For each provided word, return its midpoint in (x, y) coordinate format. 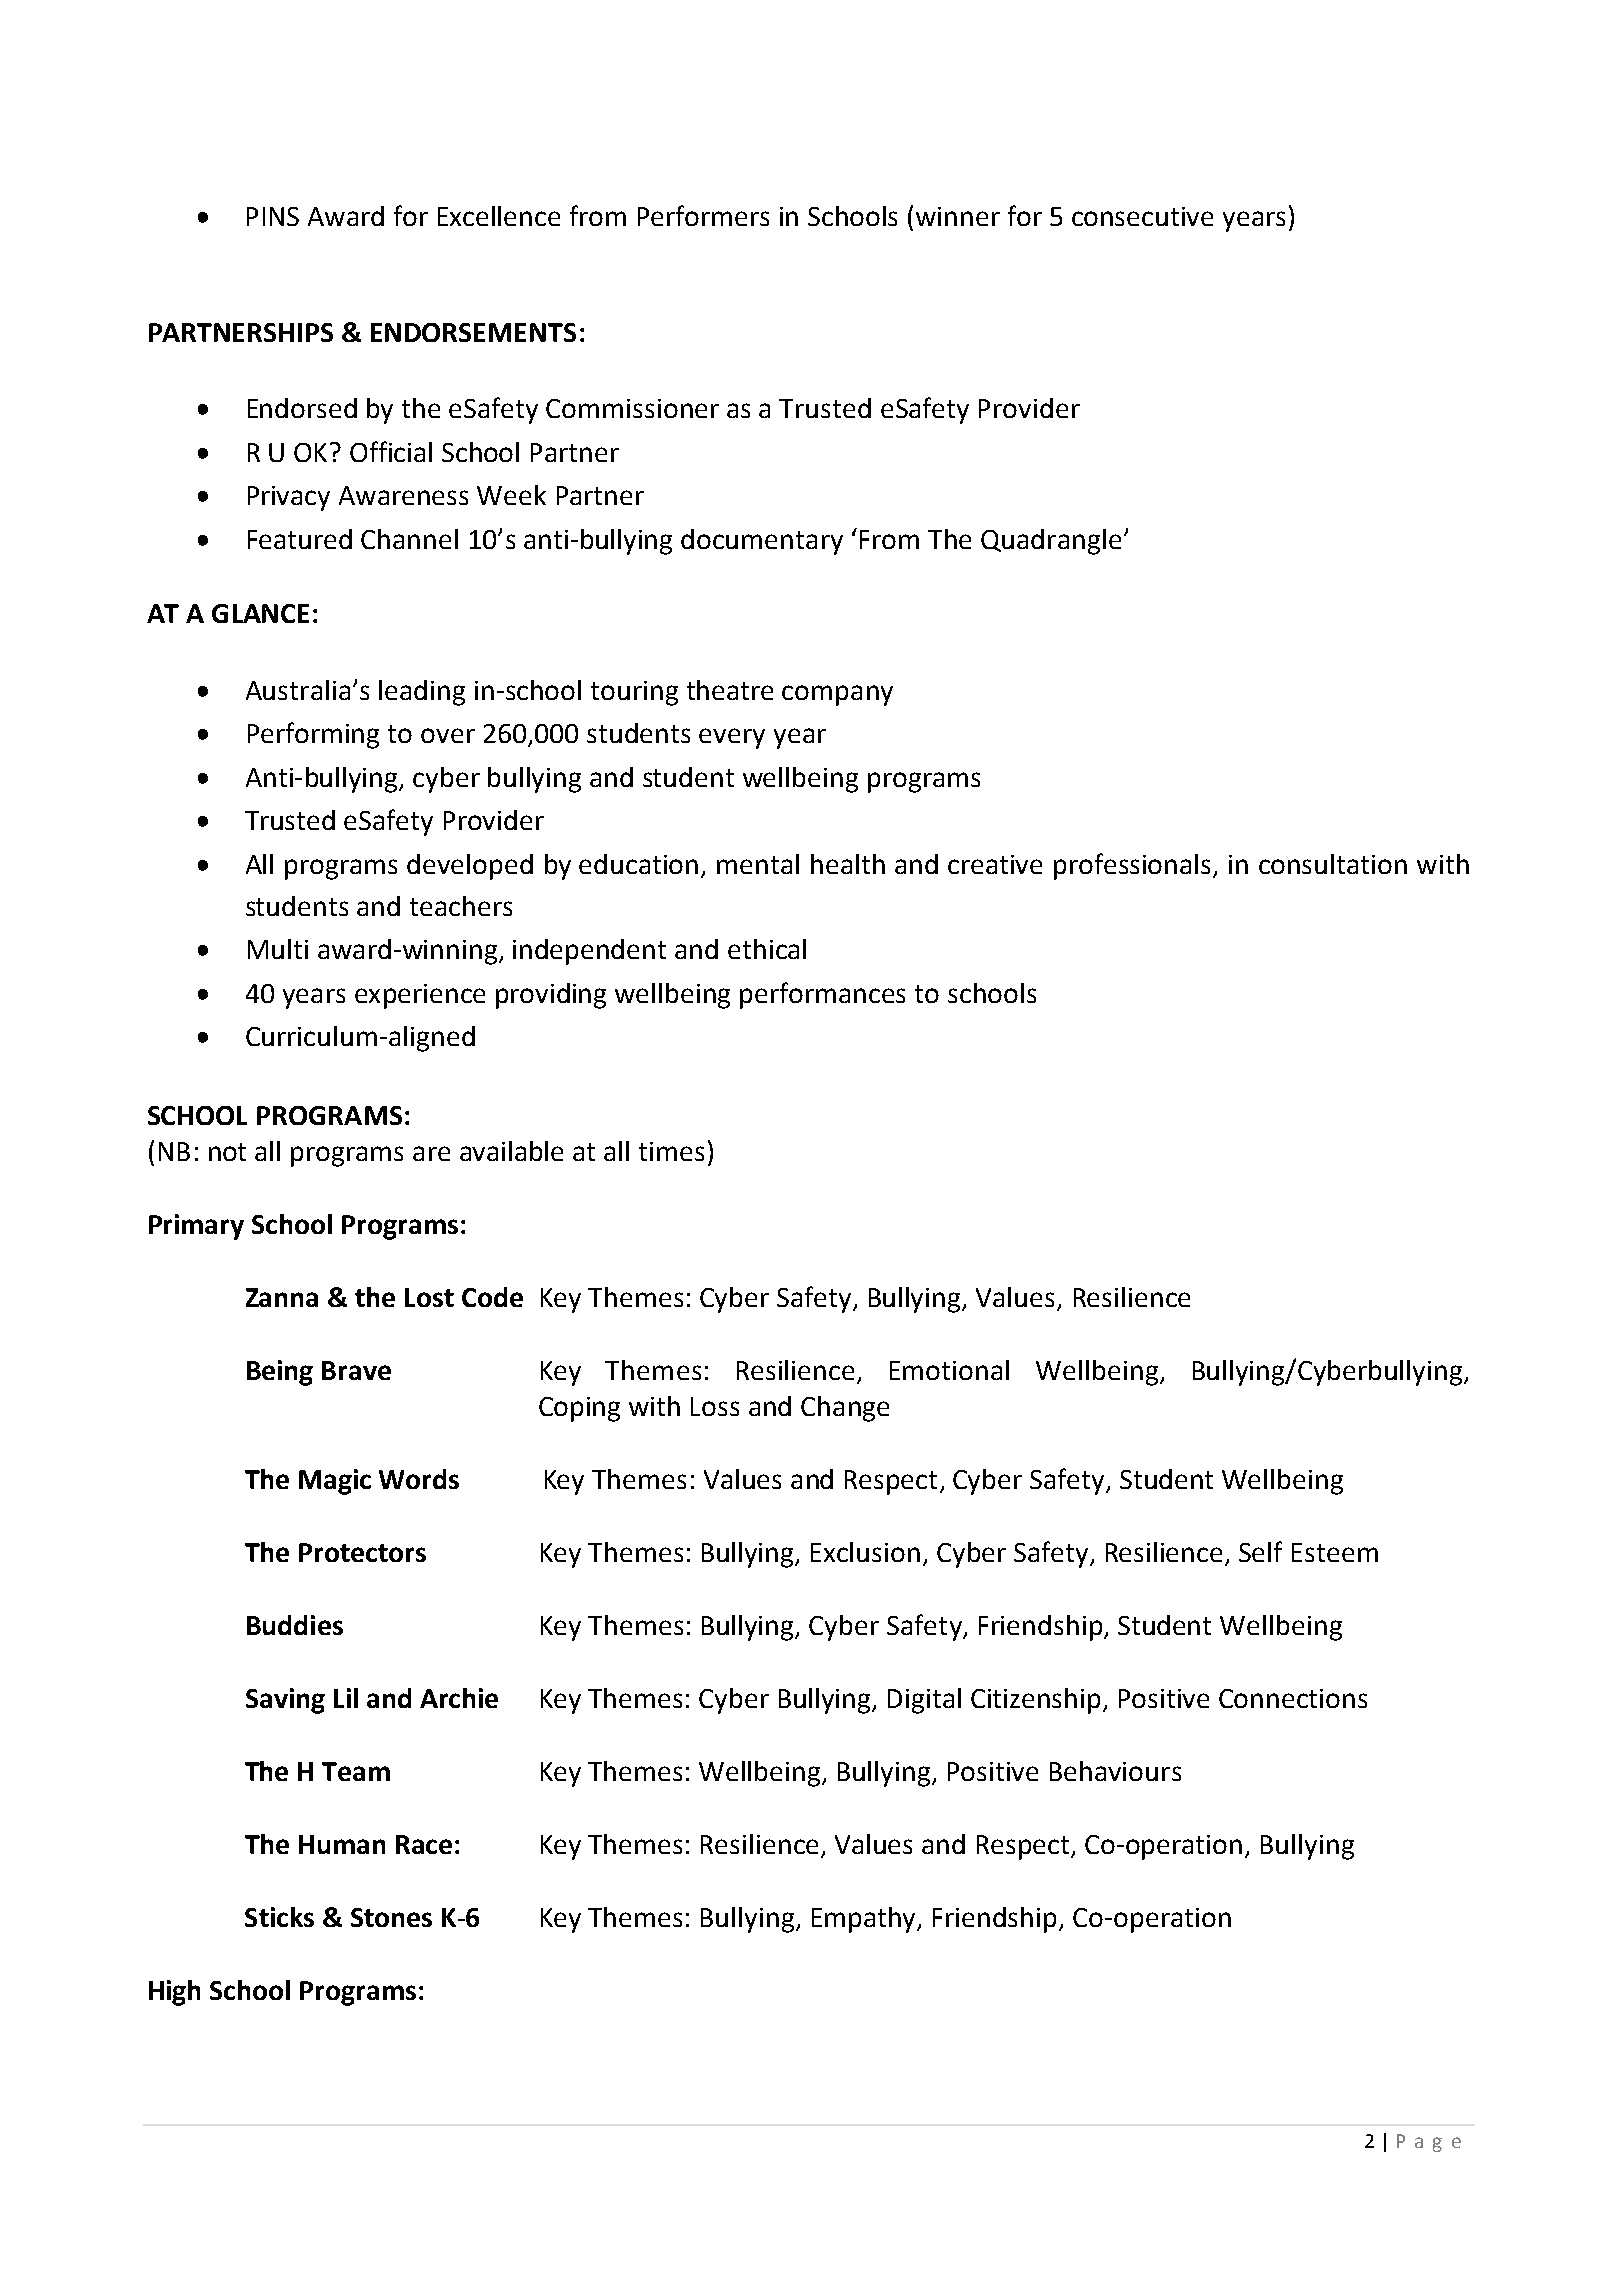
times (671, 1151)
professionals (1134, 866)
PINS (273, 216)
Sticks (279, 1917)
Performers (703, 215)
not (227, 1152)
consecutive (1142, 216)
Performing (313, 735)
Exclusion (865, 1552)
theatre (730, 690)
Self (1260, 1551)
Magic (335, 1482)
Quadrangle (1051, 542)
